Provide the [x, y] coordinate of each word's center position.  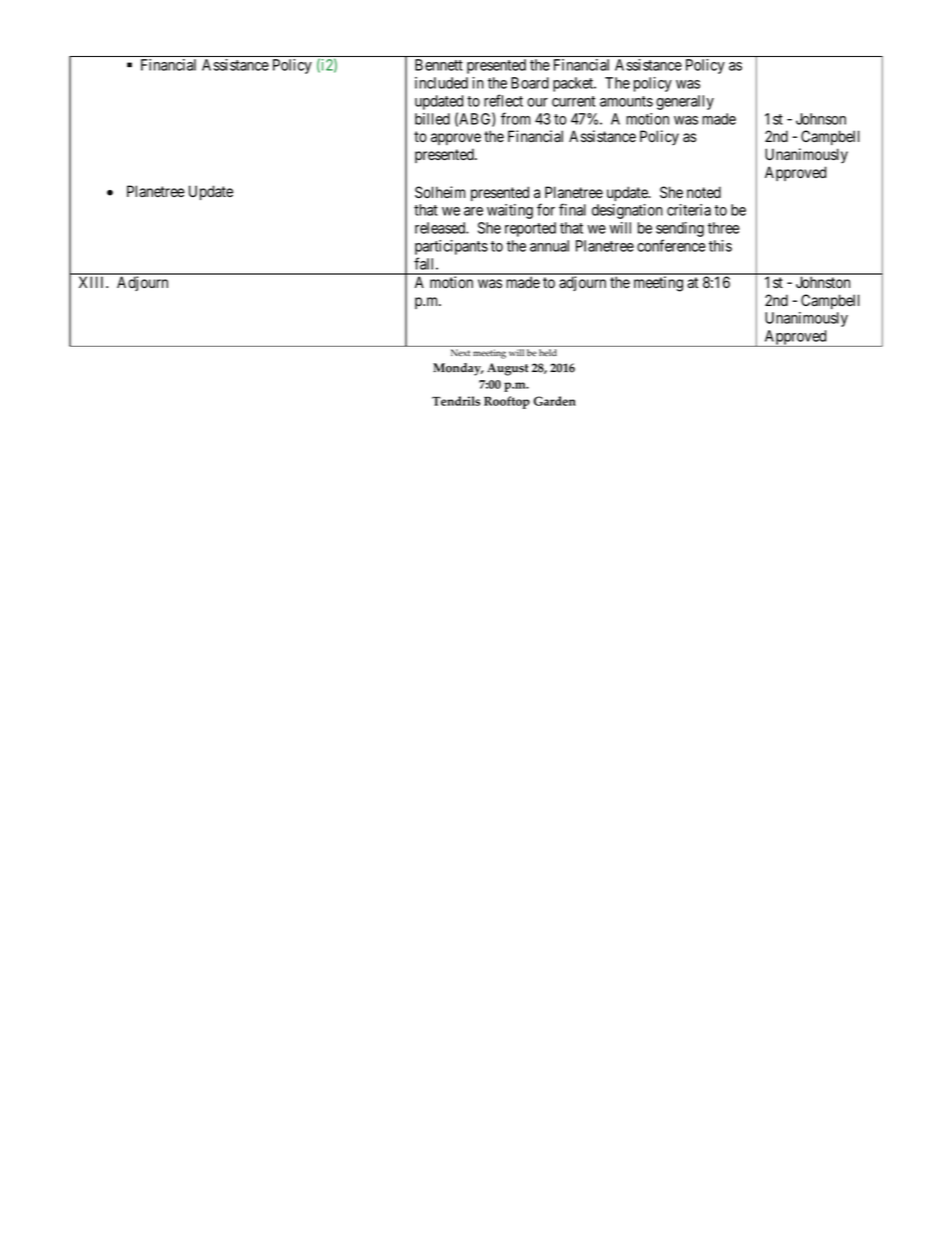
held [548, 352]
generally [685, 102]
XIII [93, 282]
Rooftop [507, 402]
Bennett [439, 65]
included [441, 83]
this [720, 246]
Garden [555, 401]
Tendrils [456, 401]
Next [460, 352]
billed [432, 119]
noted [704, 192]
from [515, 118]
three [724, 228]
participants [451, 247]
